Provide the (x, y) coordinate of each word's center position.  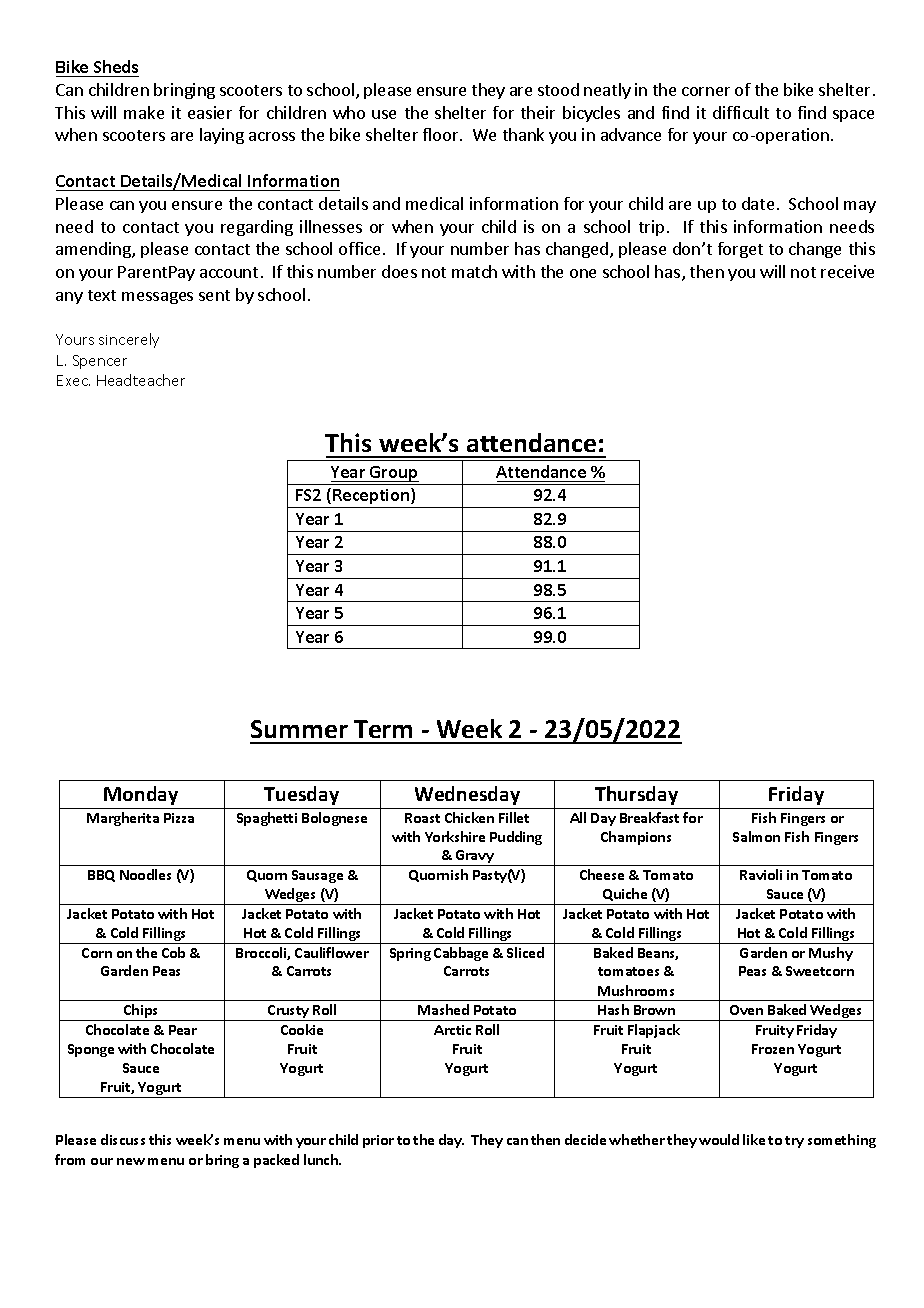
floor (442, 134)
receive (847, 271)
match (474, 271)
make (144, 112)
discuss (123, 1139)
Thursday (636, 795)
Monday (141, 795)
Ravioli (761, 874)
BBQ (101, 876)
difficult (741, 112)
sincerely (129, 340)
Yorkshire (455, 836)
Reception (371, 498)
